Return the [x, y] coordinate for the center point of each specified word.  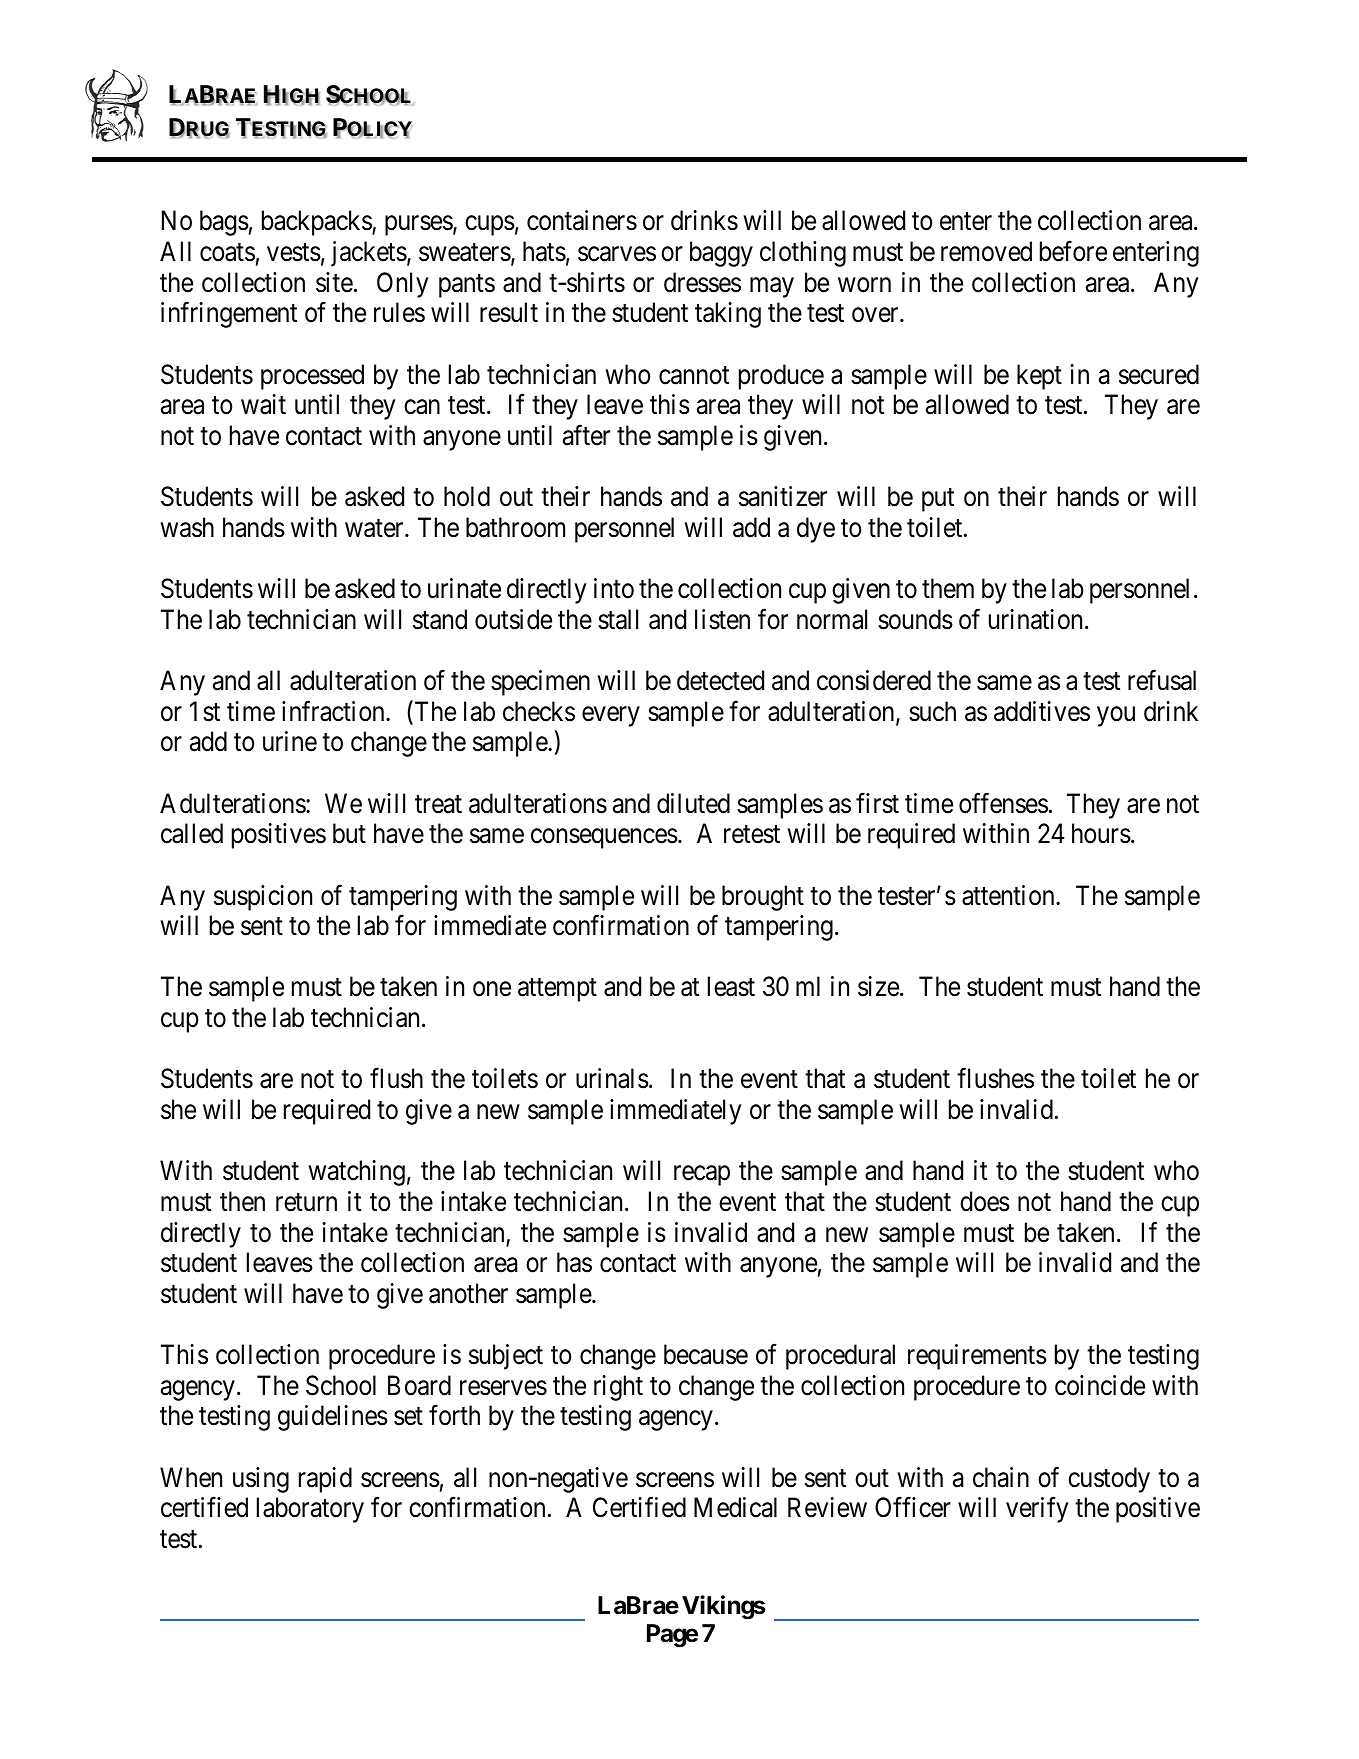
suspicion [263, 898]
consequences [604, 839]
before [1073, 251]
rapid [325, 1480]
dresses [702, 282]
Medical [735, 1507]
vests [294, 253]
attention [1009, 895]
